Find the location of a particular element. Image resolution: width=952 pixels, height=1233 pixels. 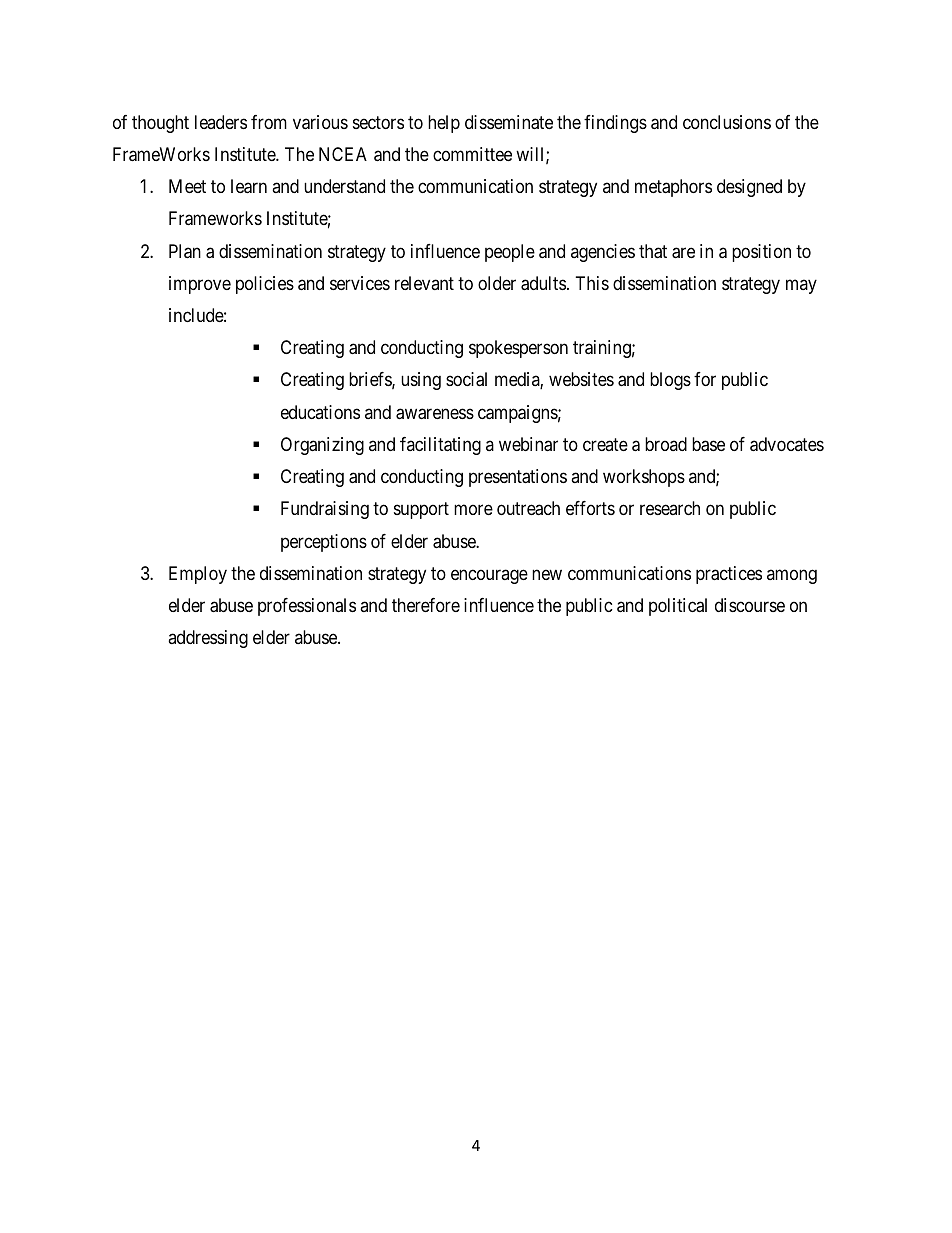

base is located at coordinates (708, 444).
